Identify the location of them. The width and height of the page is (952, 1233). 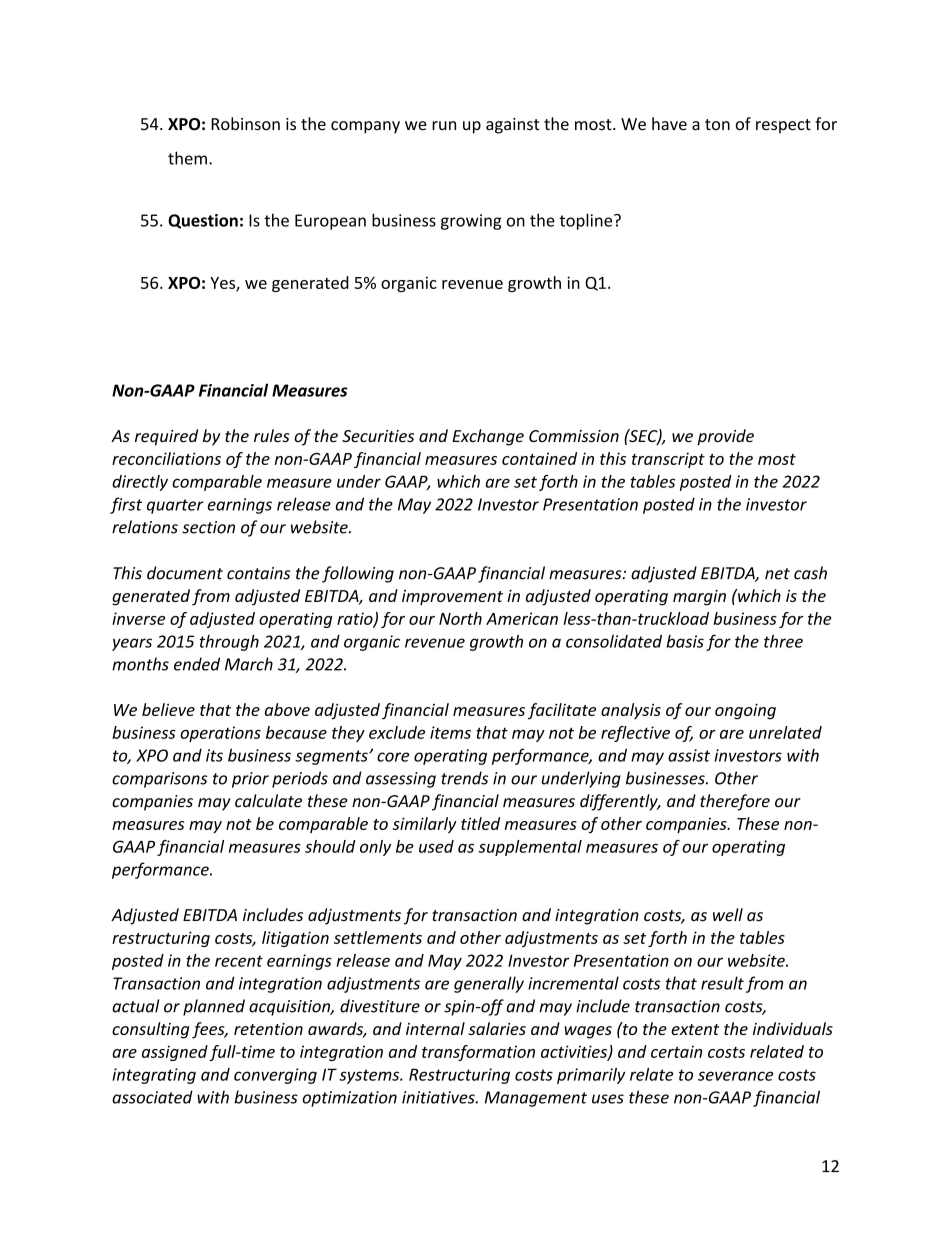
(187, 158).
